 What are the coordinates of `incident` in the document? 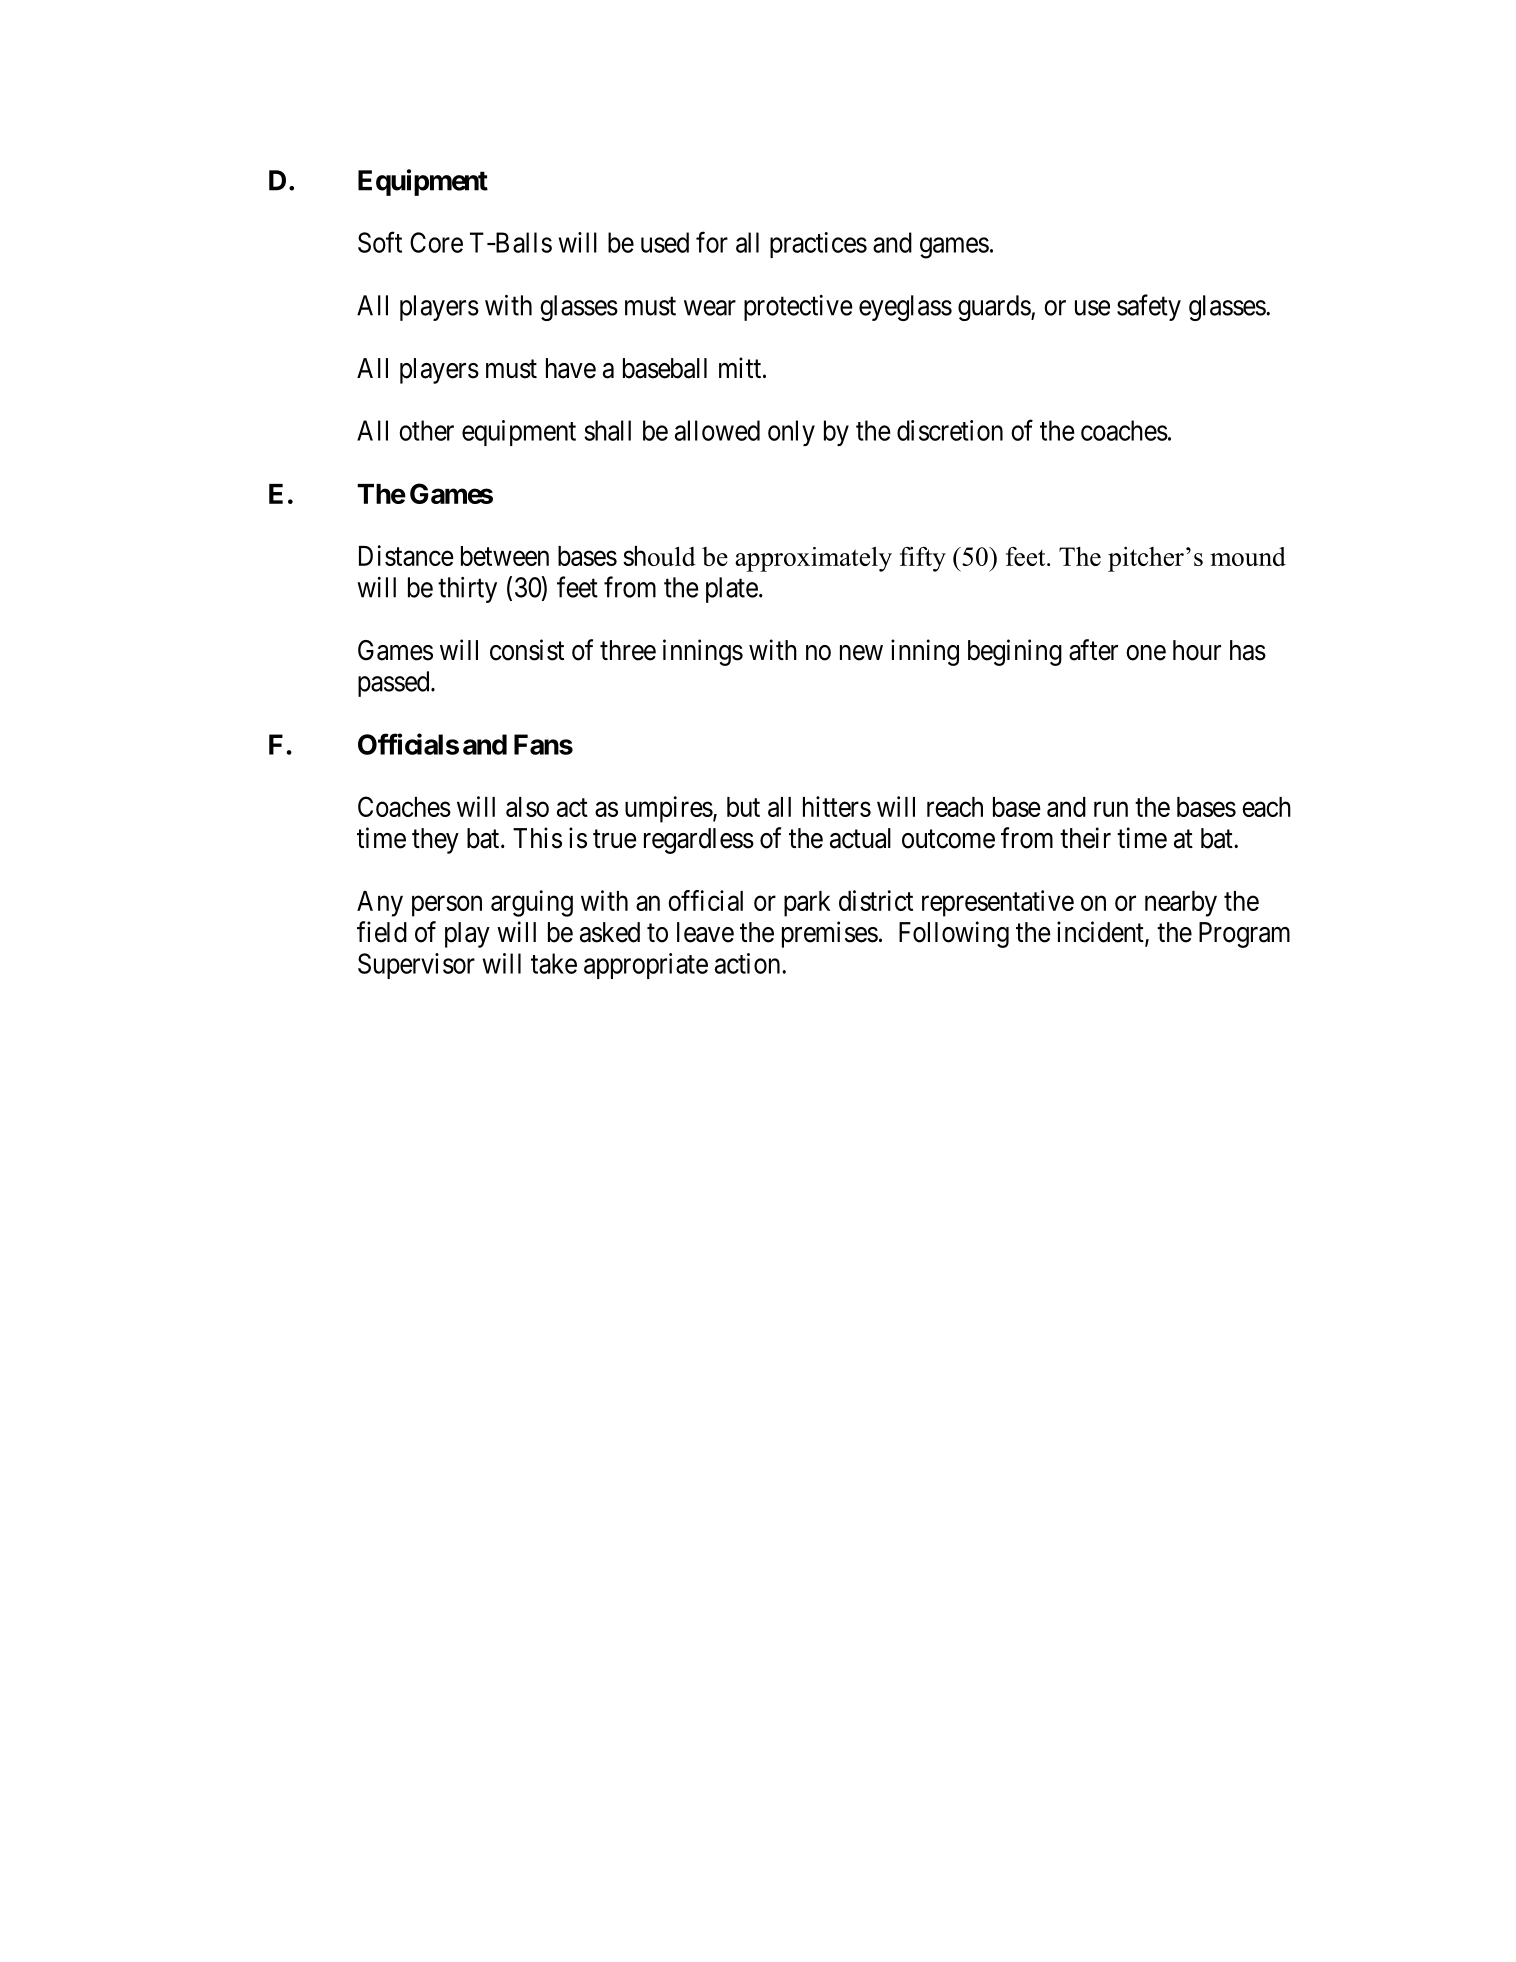 It's located at (1101, 933).
